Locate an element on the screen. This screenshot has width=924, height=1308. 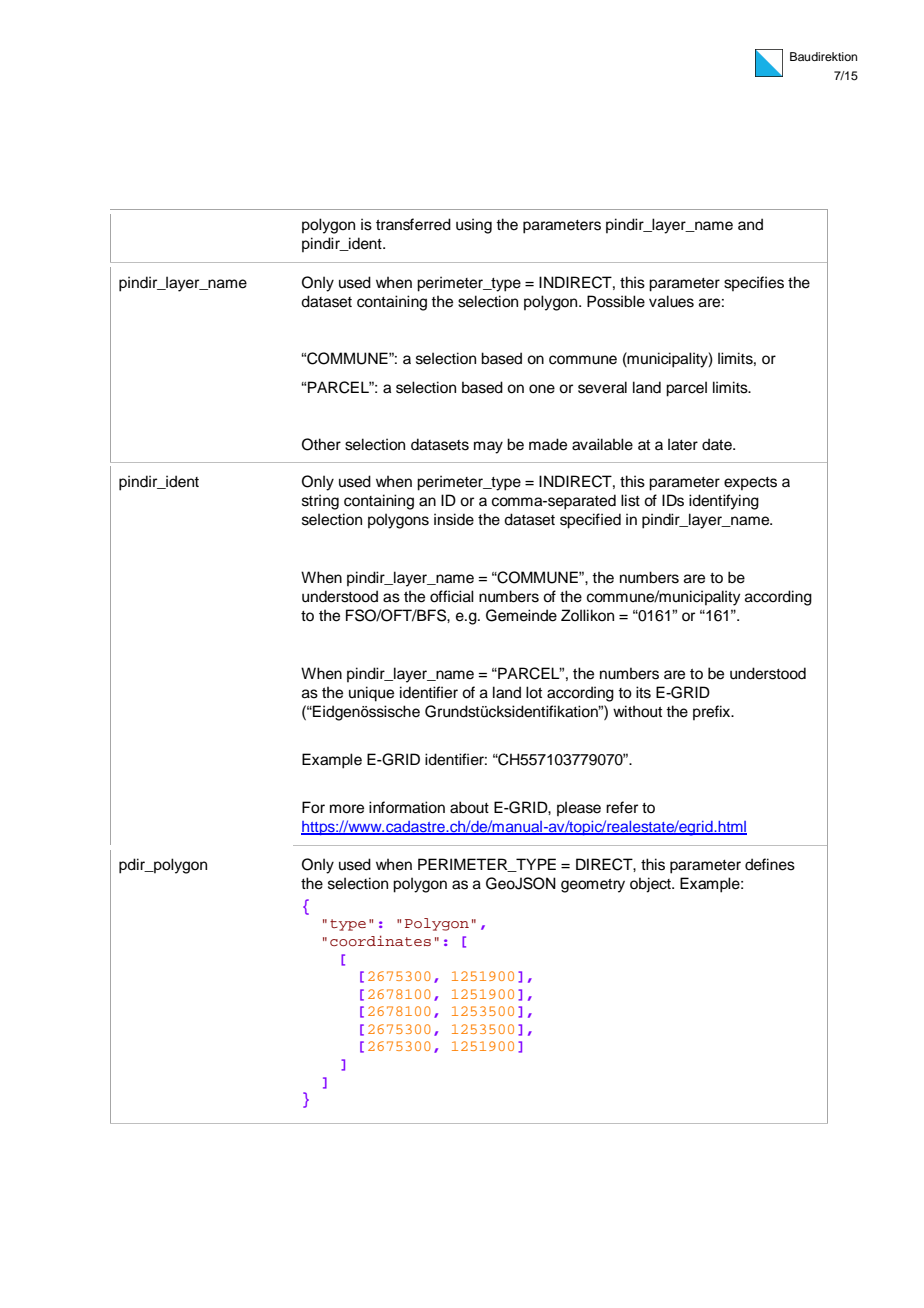
specifies is located at coordinates (754, 283).
